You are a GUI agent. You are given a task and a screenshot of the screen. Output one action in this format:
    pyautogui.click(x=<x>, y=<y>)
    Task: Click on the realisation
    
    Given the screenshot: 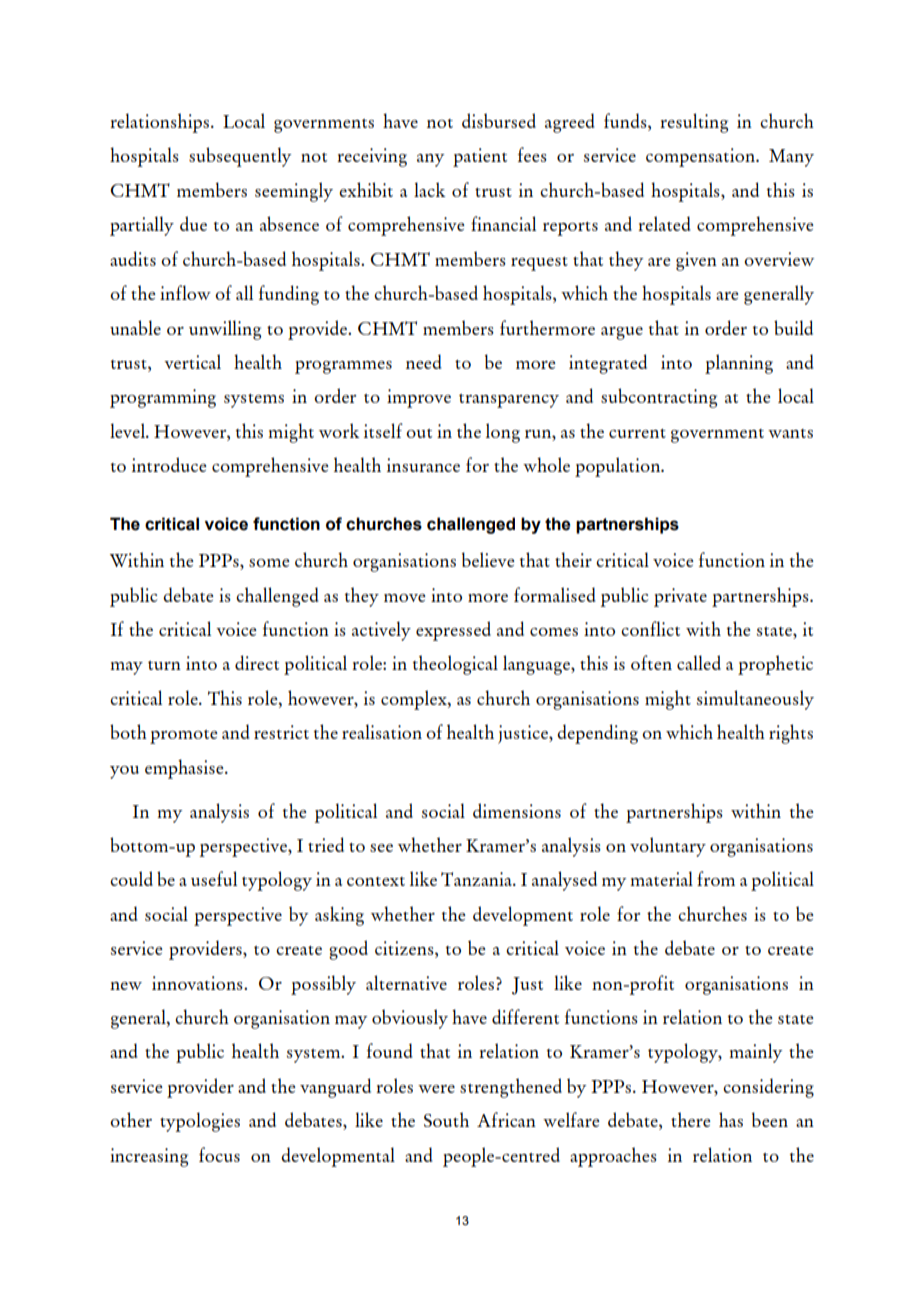 What is the action you would take?
    pyautogui.click(x=382, y=731)
